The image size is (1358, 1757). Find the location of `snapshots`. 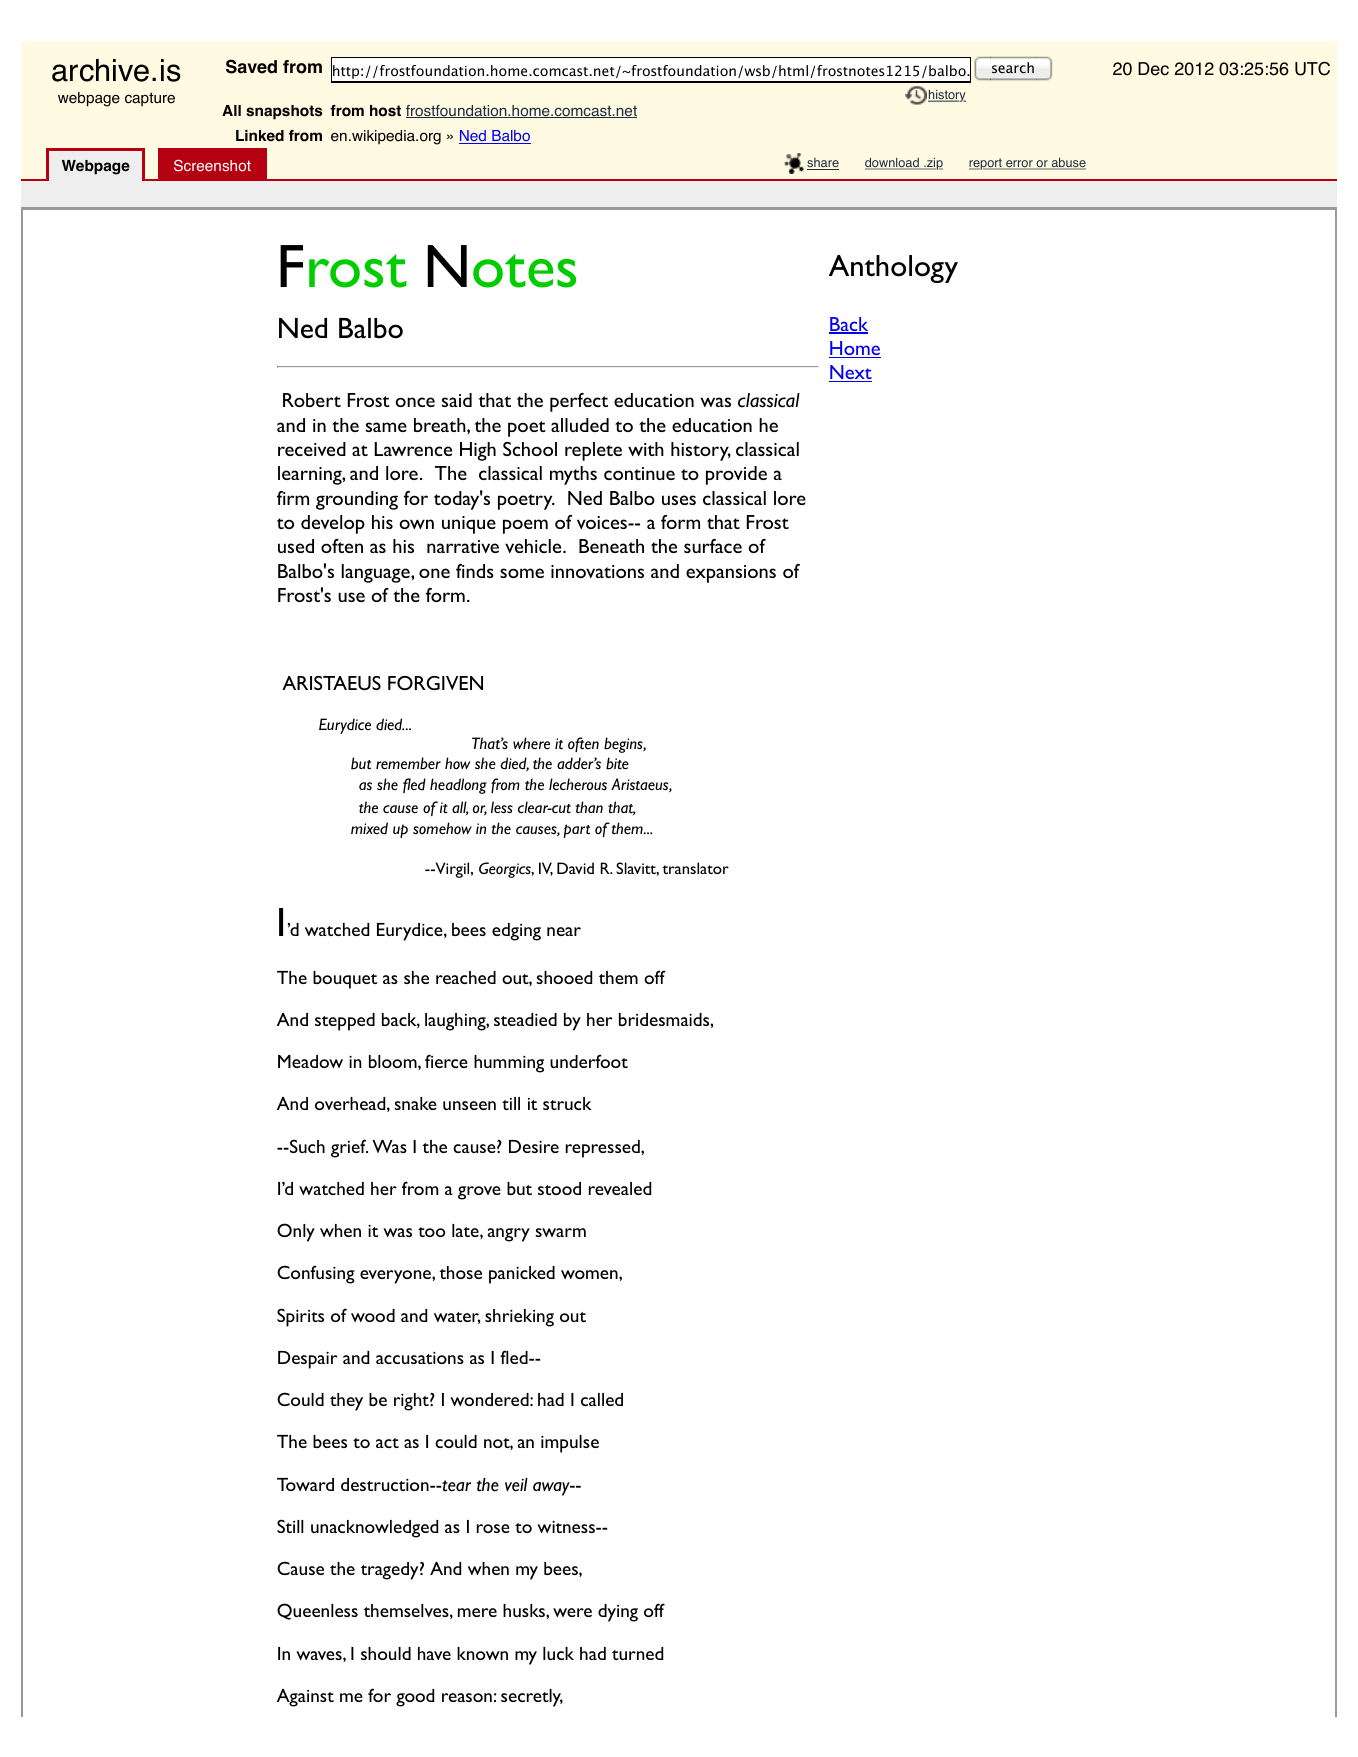

snapshots is located at coordinates (284, 112).
